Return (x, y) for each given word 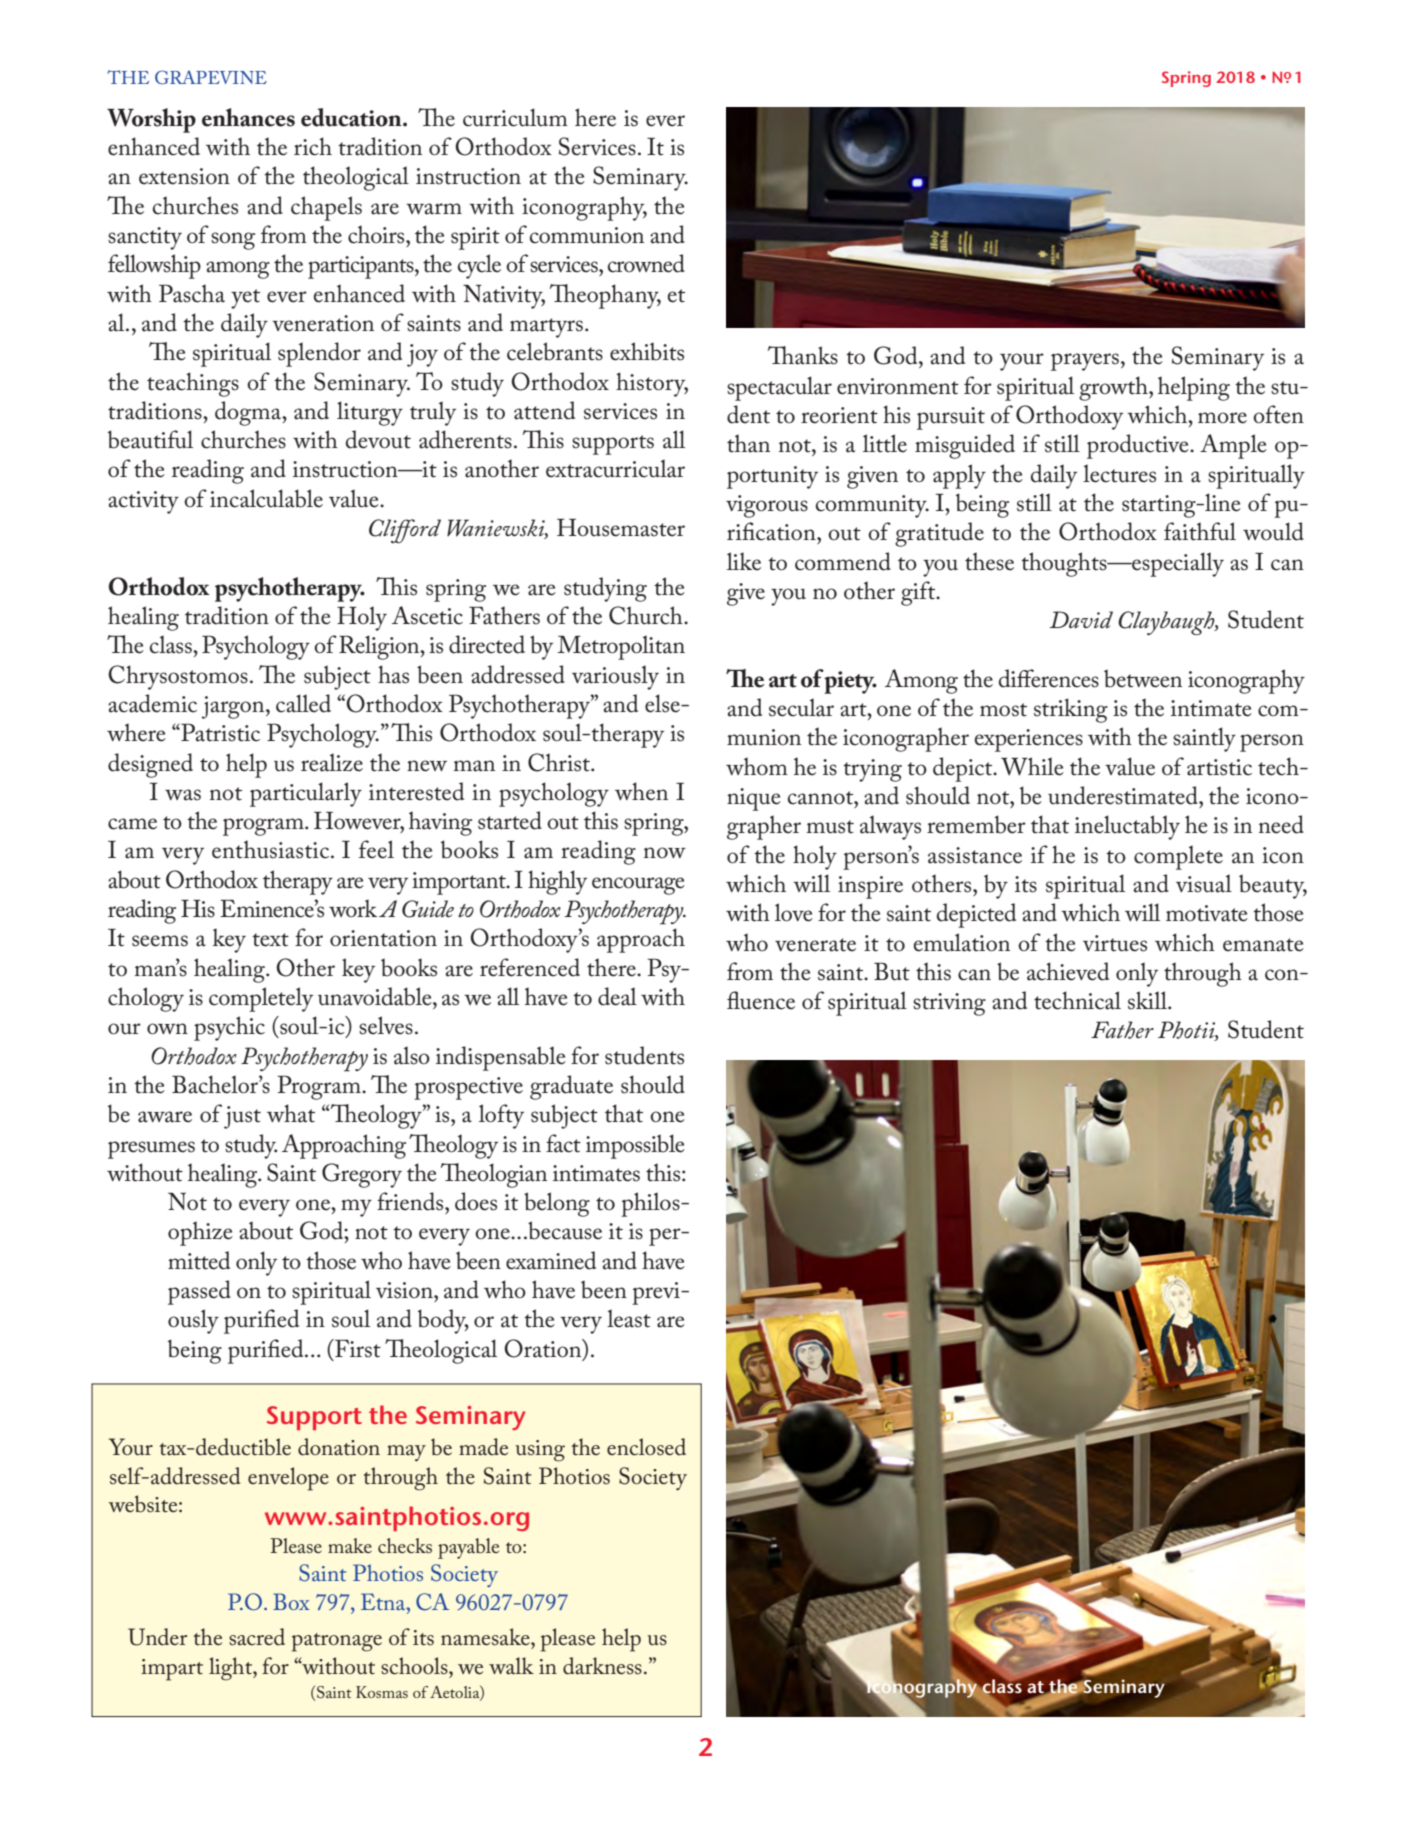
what (291, 1113)
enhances (248, 117)
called (303, 703)
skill (1148, 1000)
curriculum (515, 117)
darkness (602, 1666)
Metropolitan (621, 647)
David (1081, 619)
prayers (1085, 362)
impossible (635, 1146)
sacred (257, 1637)
